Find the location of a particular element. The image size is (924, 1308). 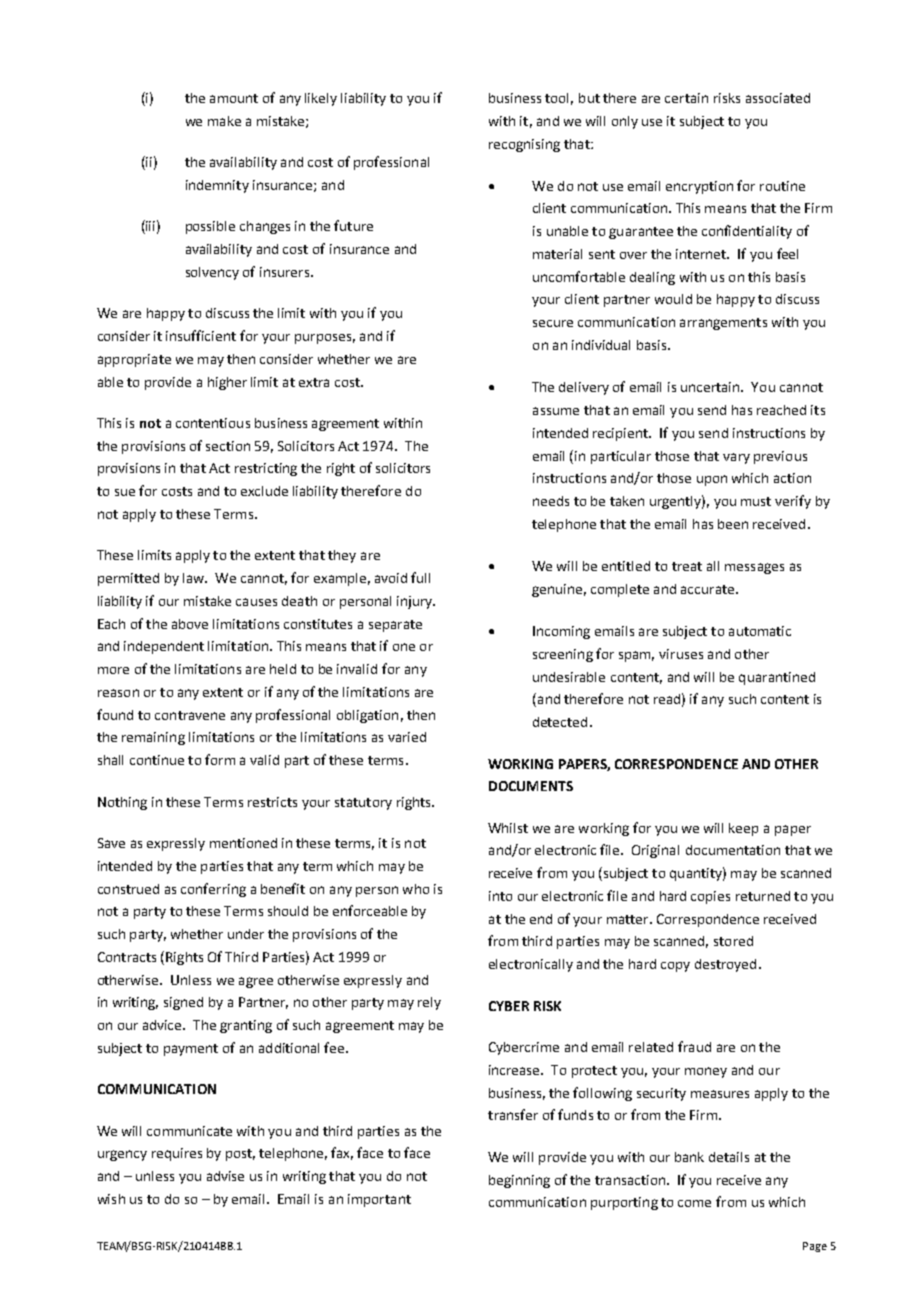

Whilst is located at coordinates (508, 828).
